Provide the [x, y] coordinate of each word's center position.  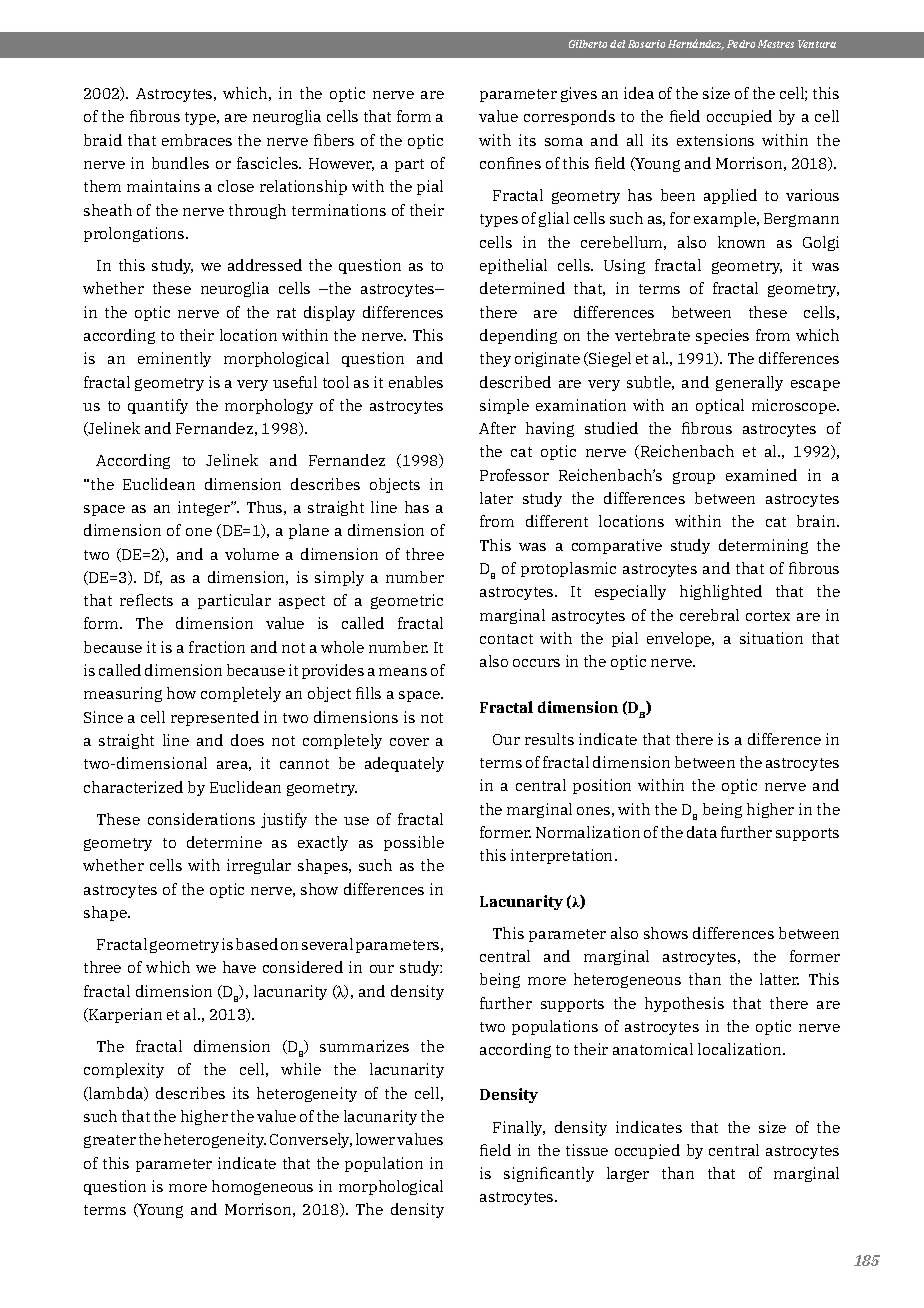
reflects [146, 600]
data [702, 832]
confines [510, 163]
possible [414, 843]
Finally [519, 1128]
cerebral [709, 615]
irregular [259, 866]
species [722, 336]
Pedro [741, 44]
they [495, 359]
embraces [197, 140]
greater [110, 1141]
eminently [174, 359]
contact [506, 639]
